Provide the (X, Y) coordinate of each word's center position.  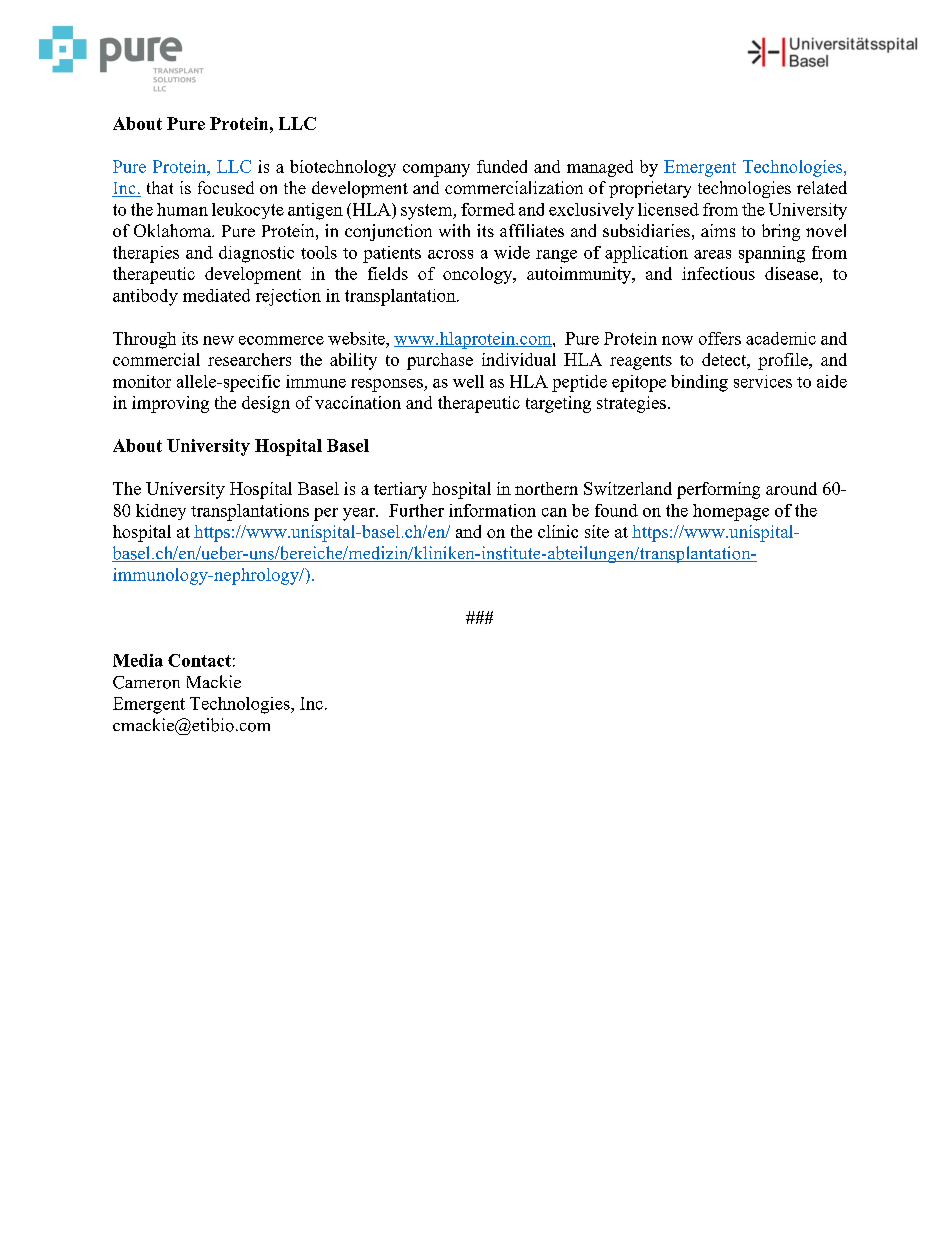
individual (519, 359)
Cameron (146, 682)
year (360, 514)
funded (502, 166)
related (822, 187)
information (492, 510)
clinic (558, 531)
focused (226, 187)
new (218, 340)
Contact (199, 660)
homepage (731, 512)
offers (720, 338)
